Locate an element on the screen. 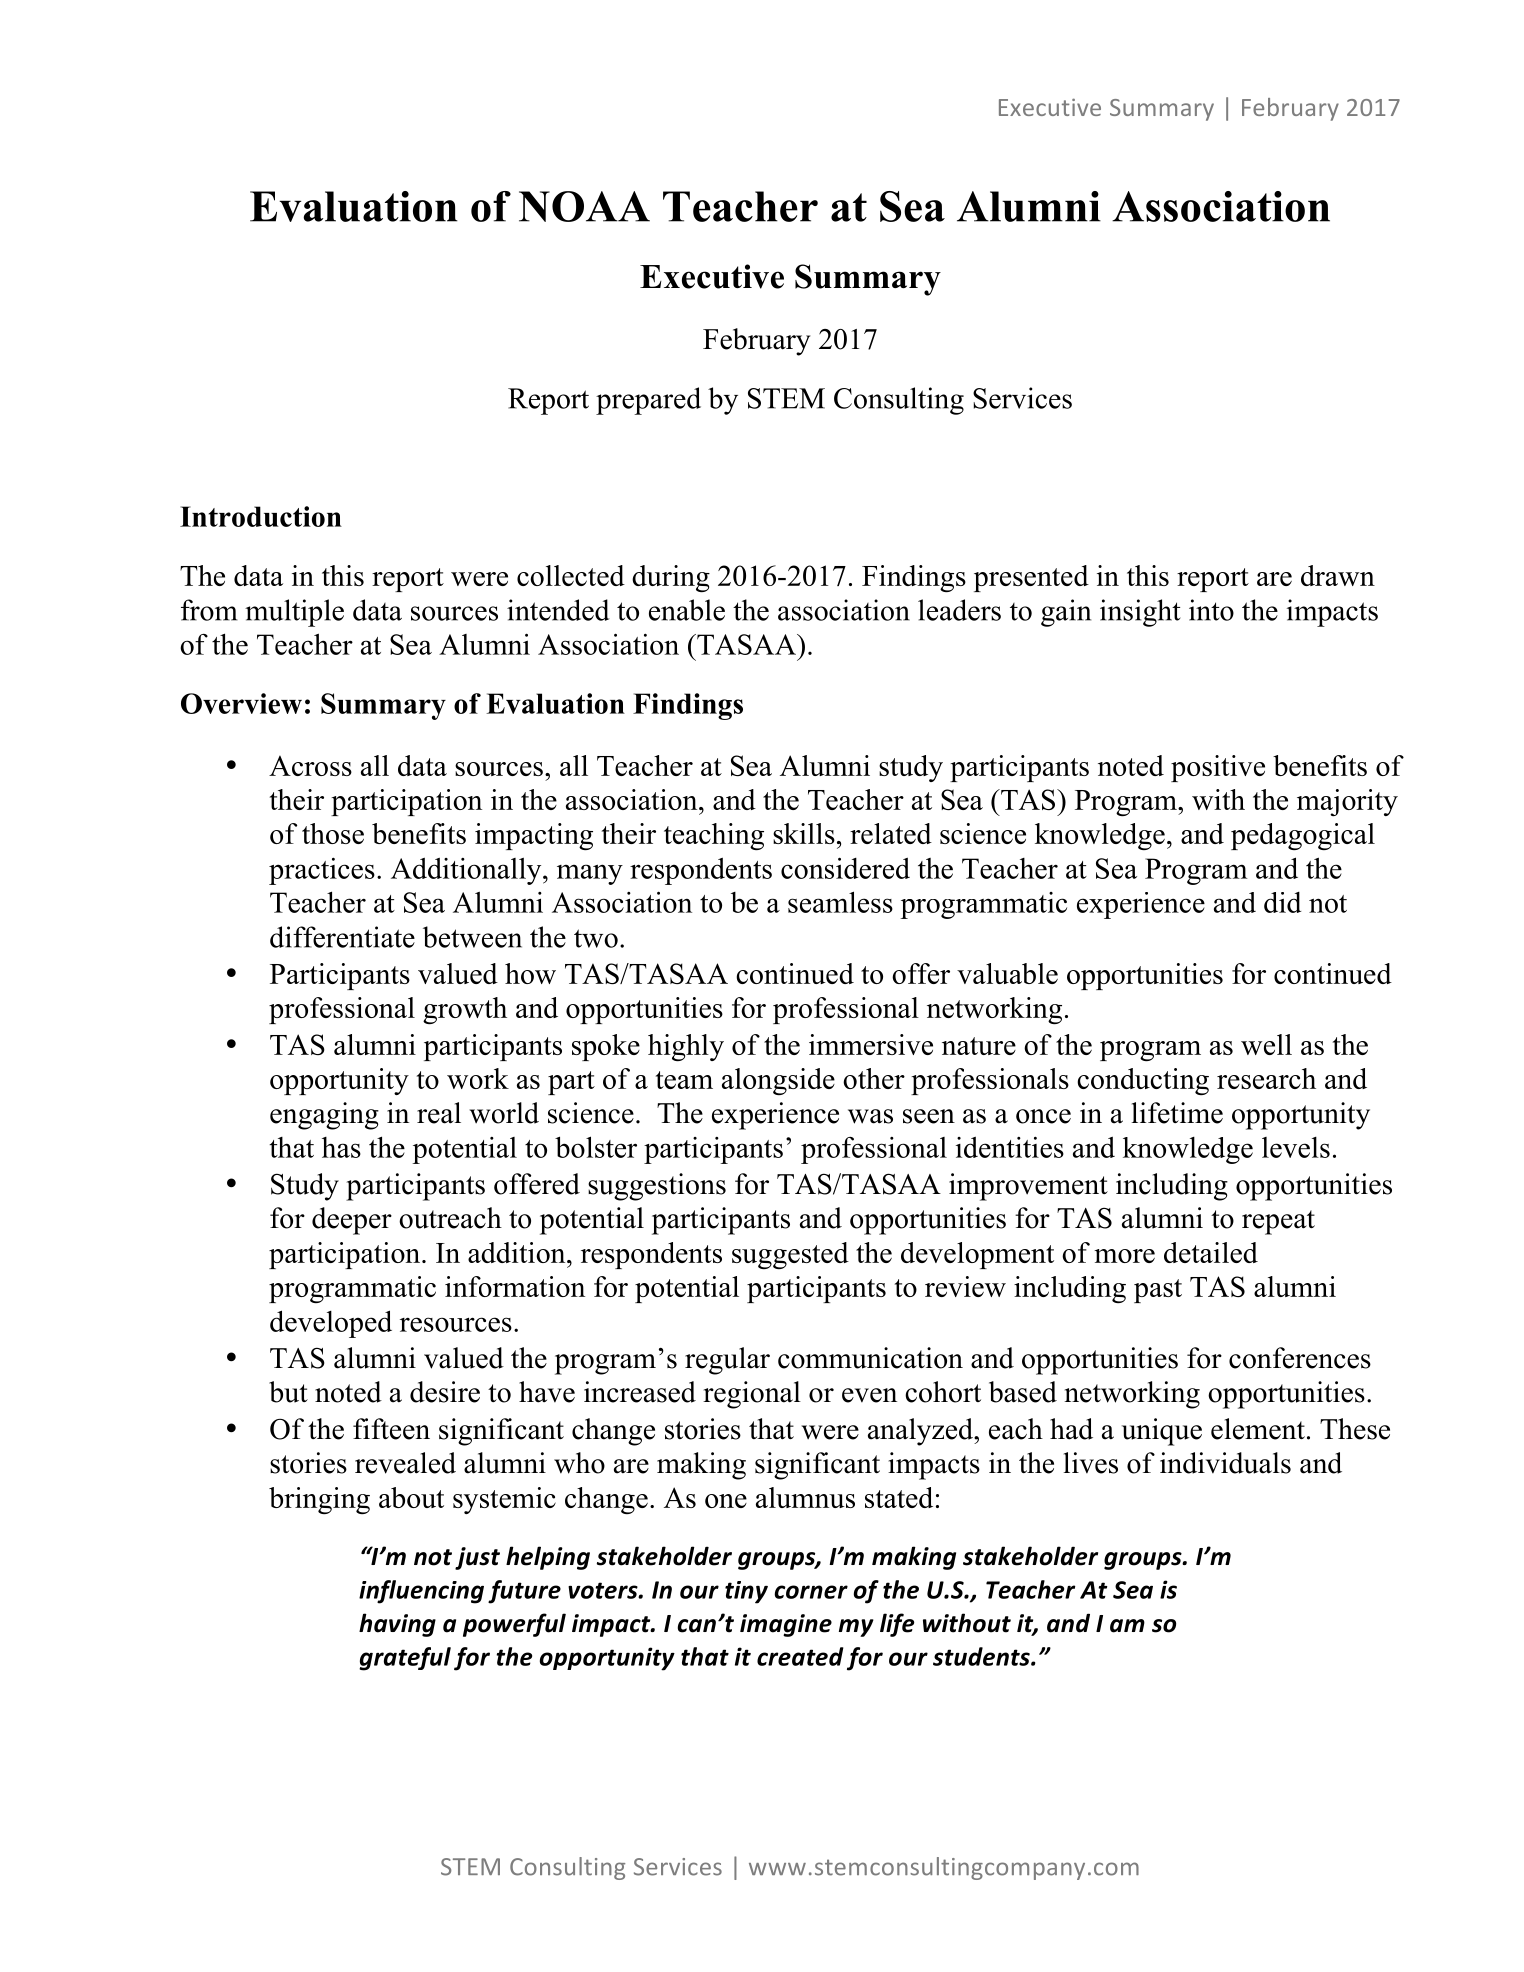 The width and height of the screenshot is (1524, 1972). skills is located at coordinates (804, 833).
